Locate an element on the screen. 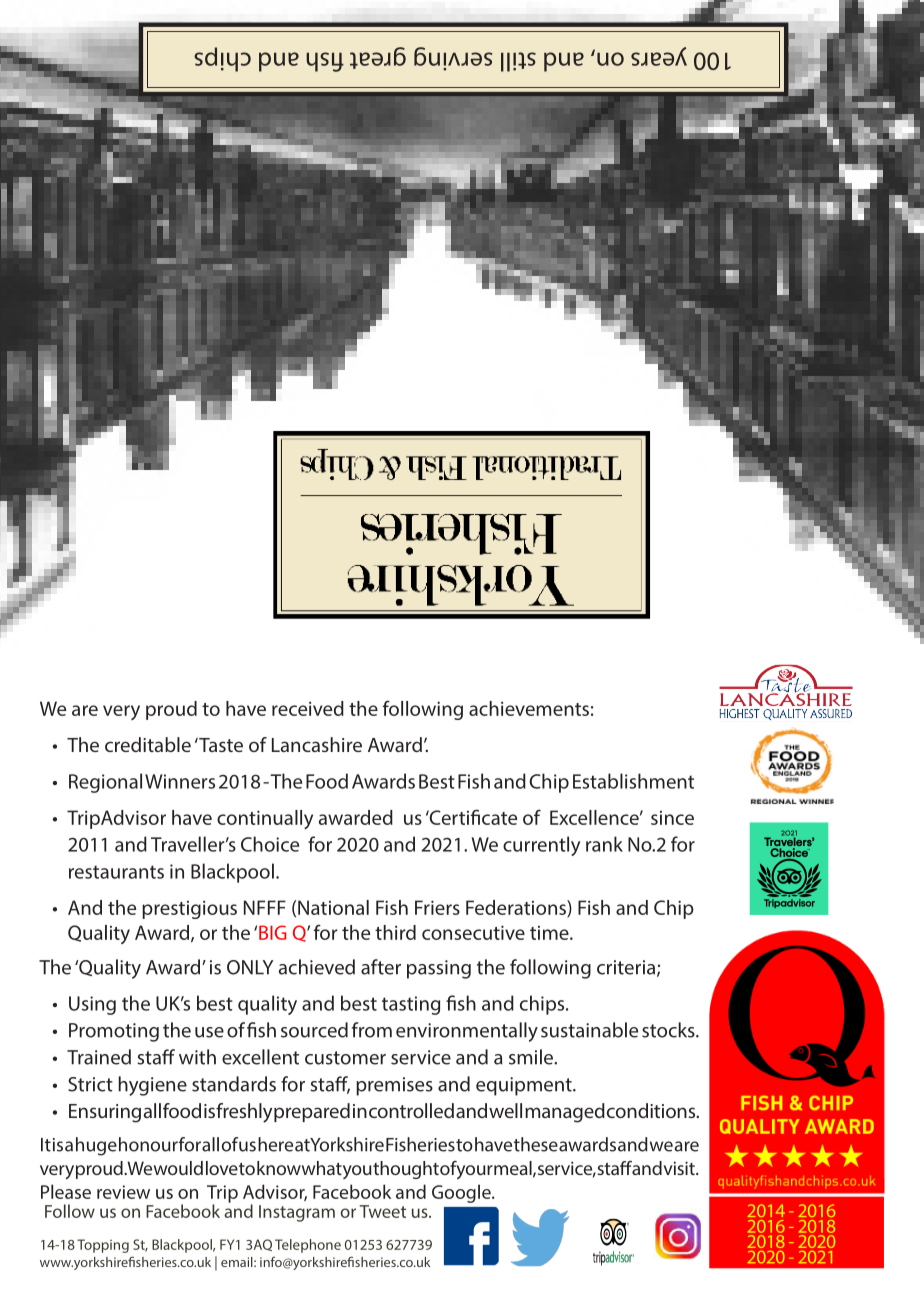  Lancashire is located at coordinates (317, 744).
